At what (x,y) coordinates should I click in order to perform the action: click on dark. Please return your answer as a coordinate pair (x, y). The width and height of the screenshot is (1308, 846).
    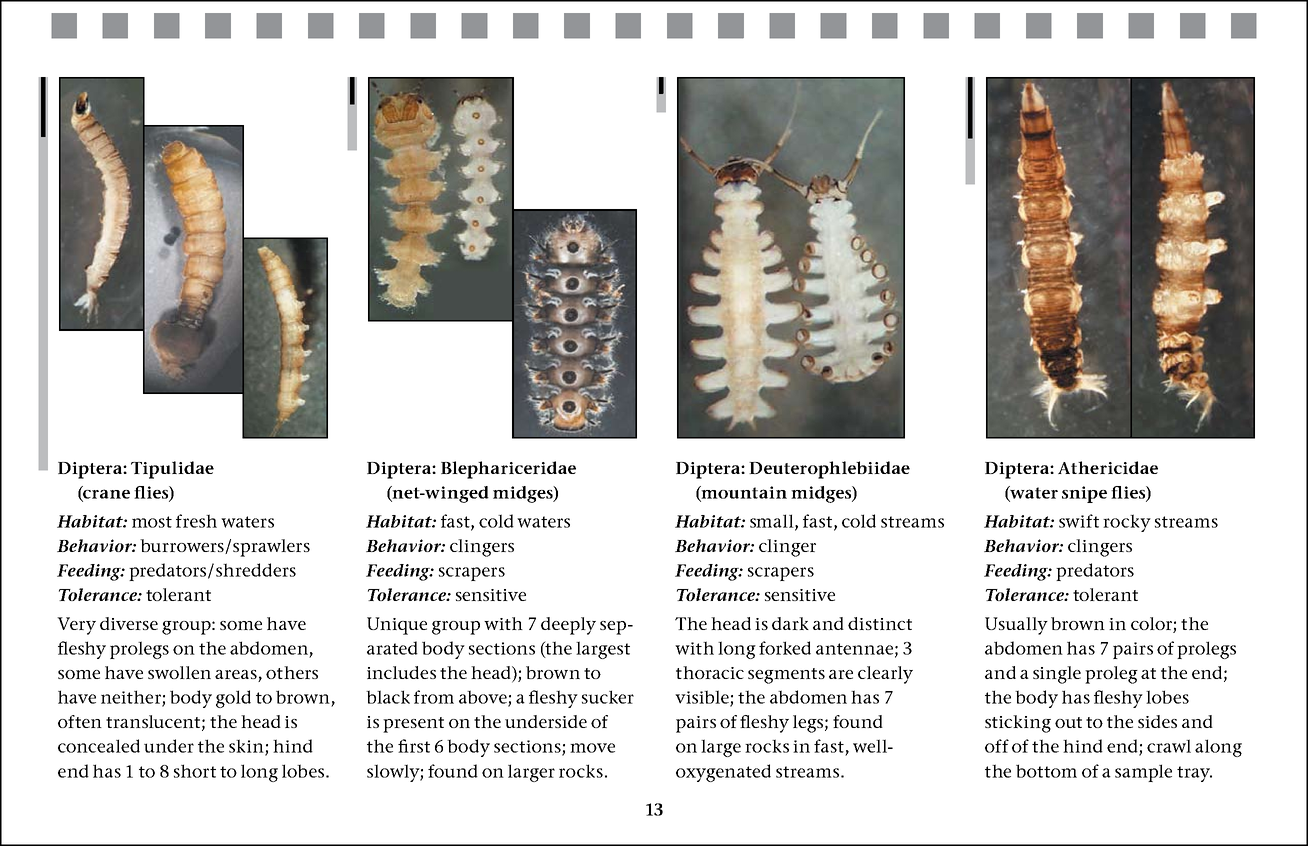
    Looking at the image, I should click on (790, 623).
